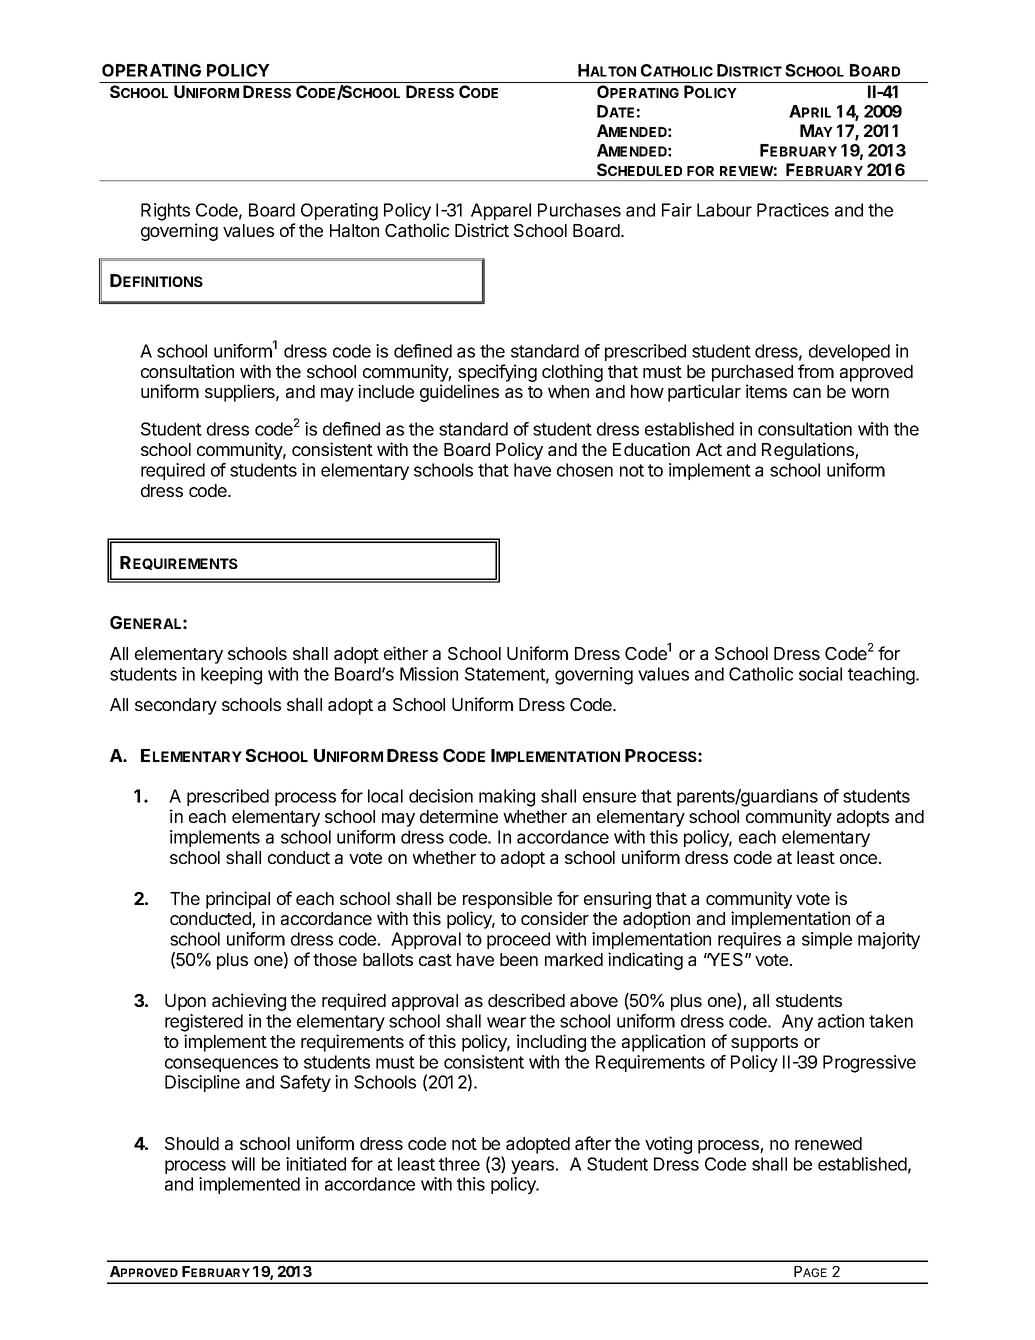 This document has height=1340, width=1035. What do you see at coordinates (429, 674) in the document?
I see `Mission` at bounding box center [429, 674].
